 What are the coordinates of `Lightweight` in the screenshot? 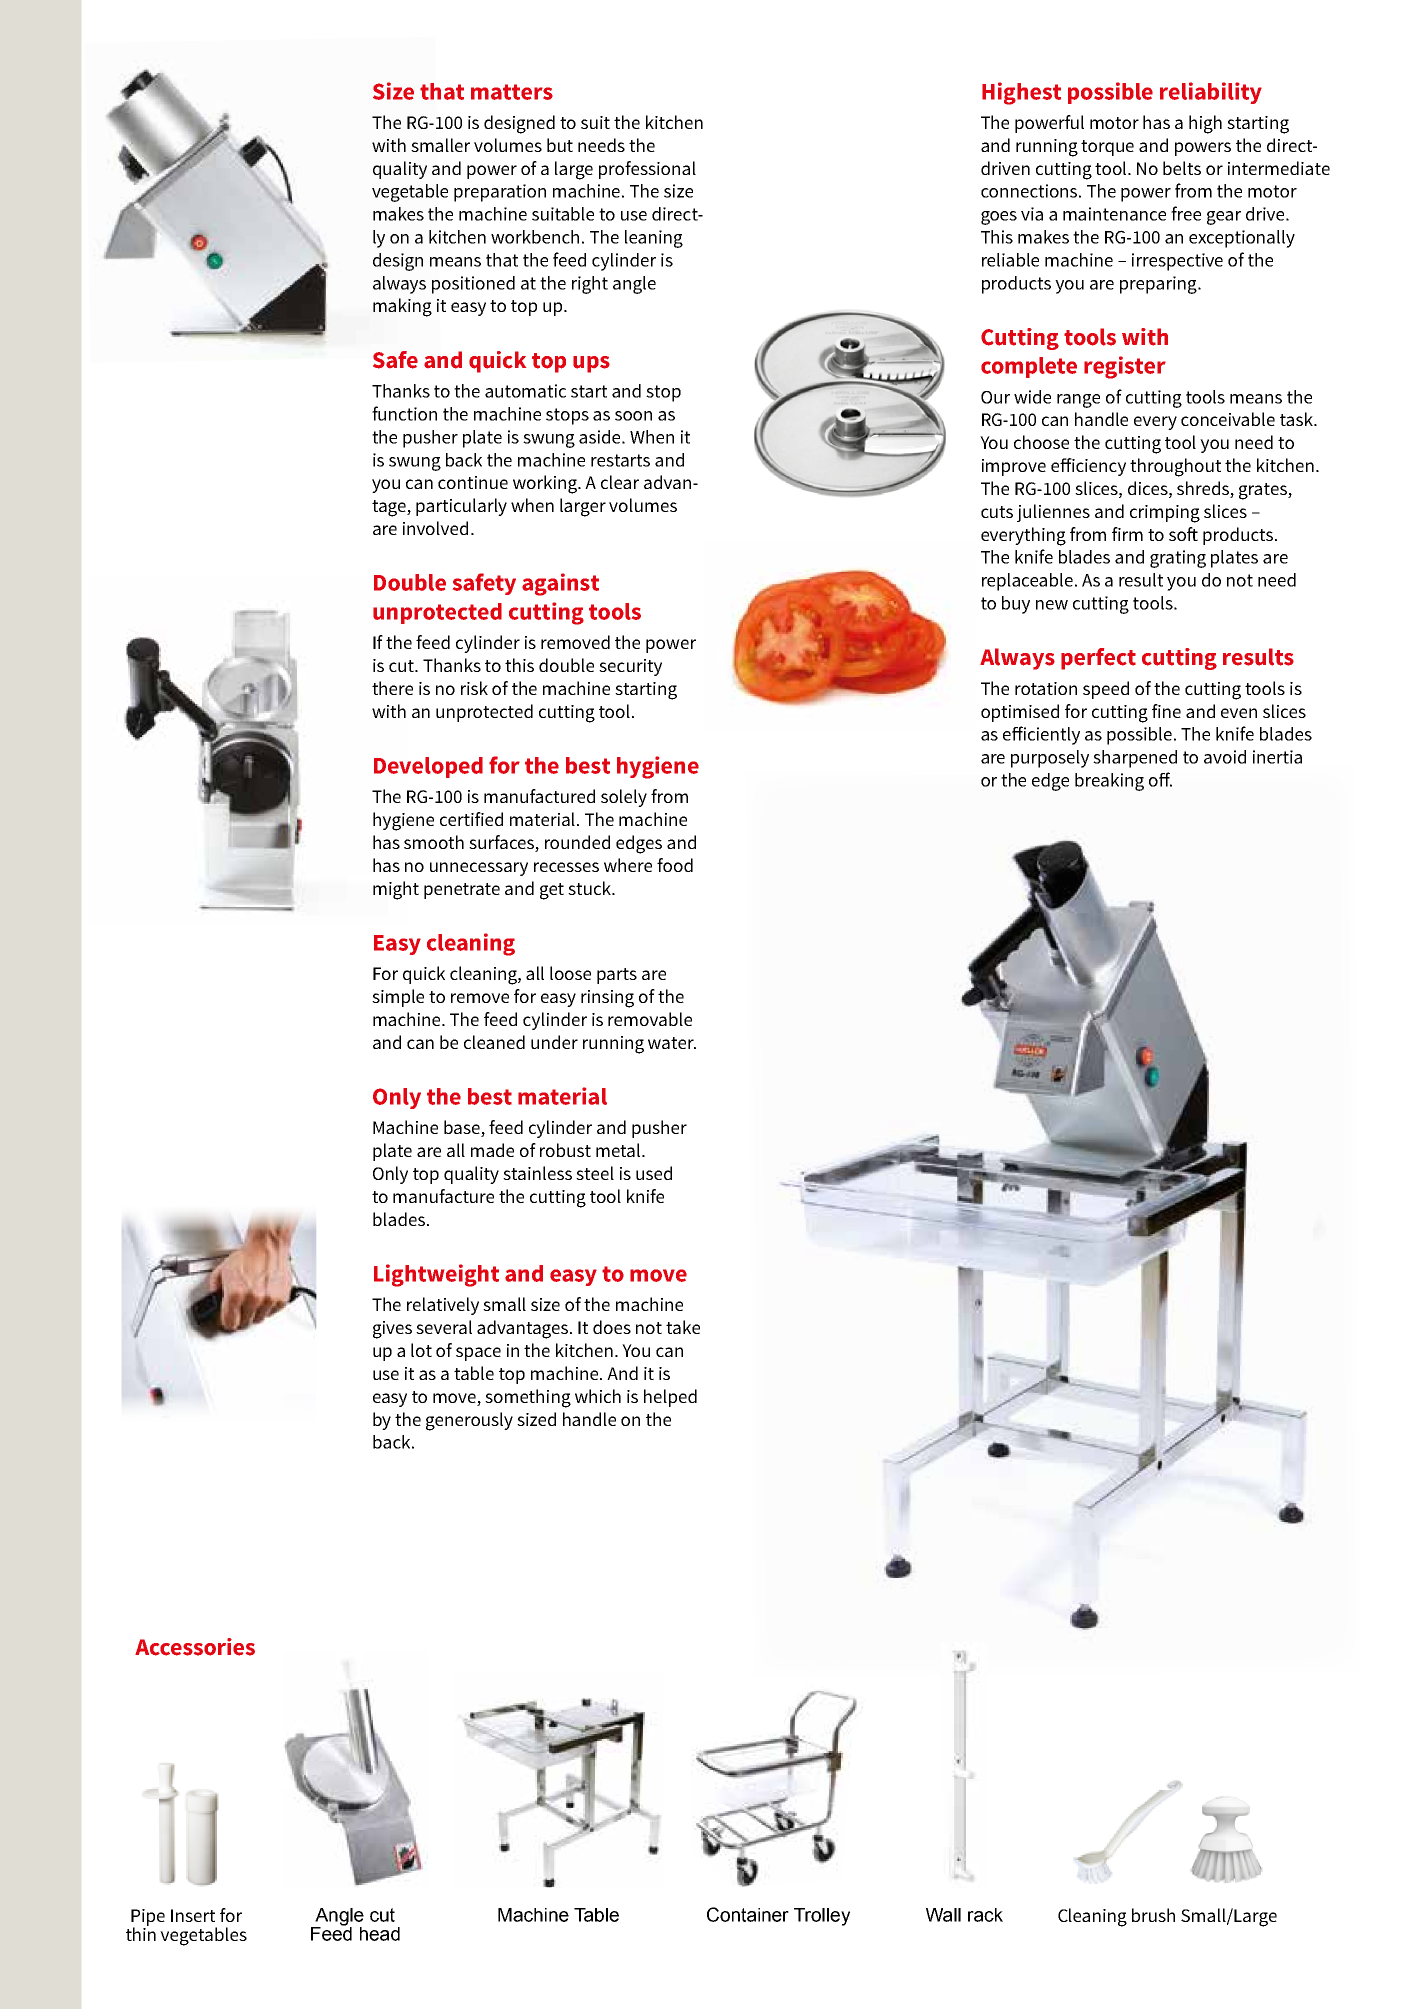 It's located at (436, 1275).
